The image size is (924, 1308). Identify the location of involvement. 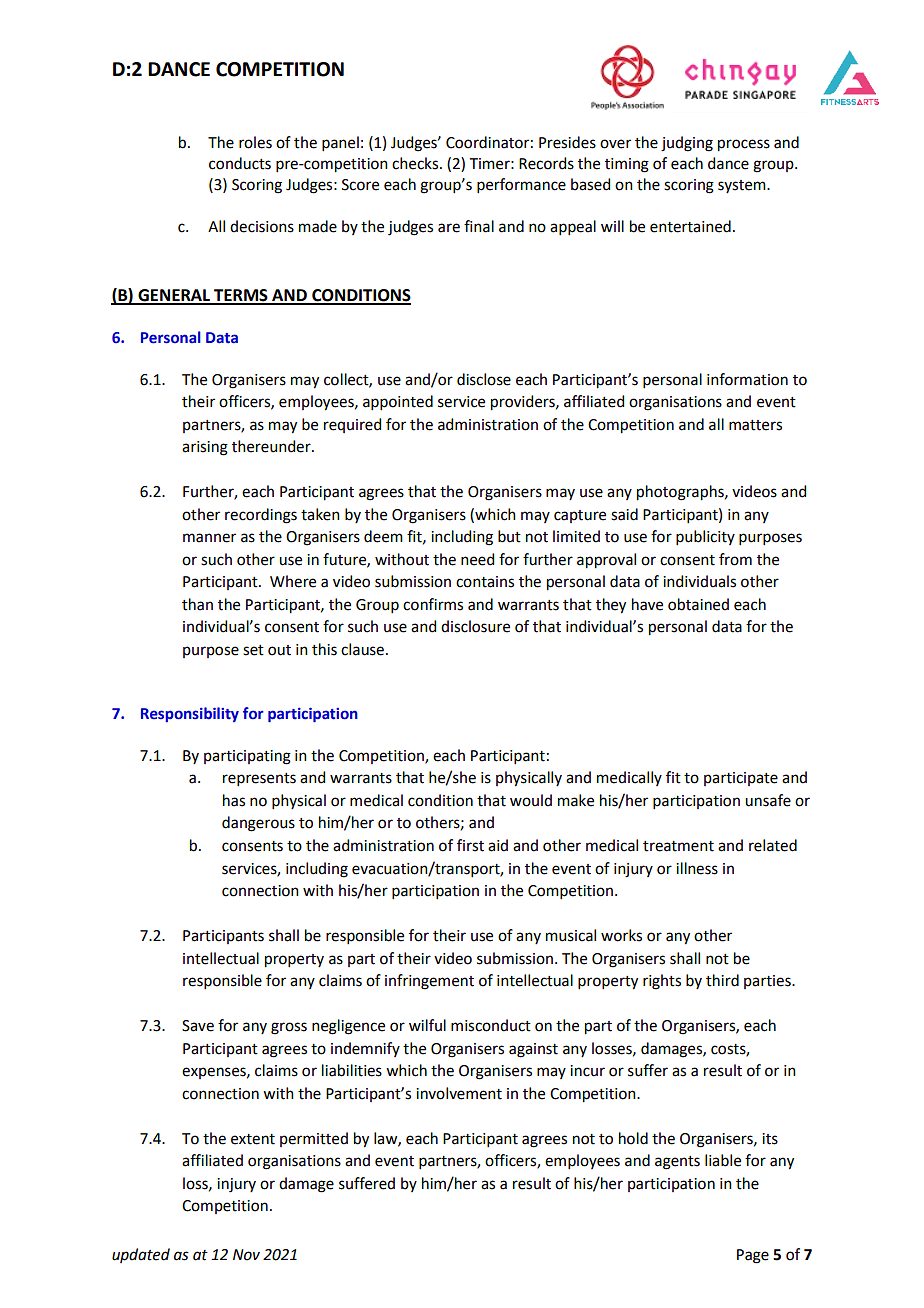
(459, 1093).
